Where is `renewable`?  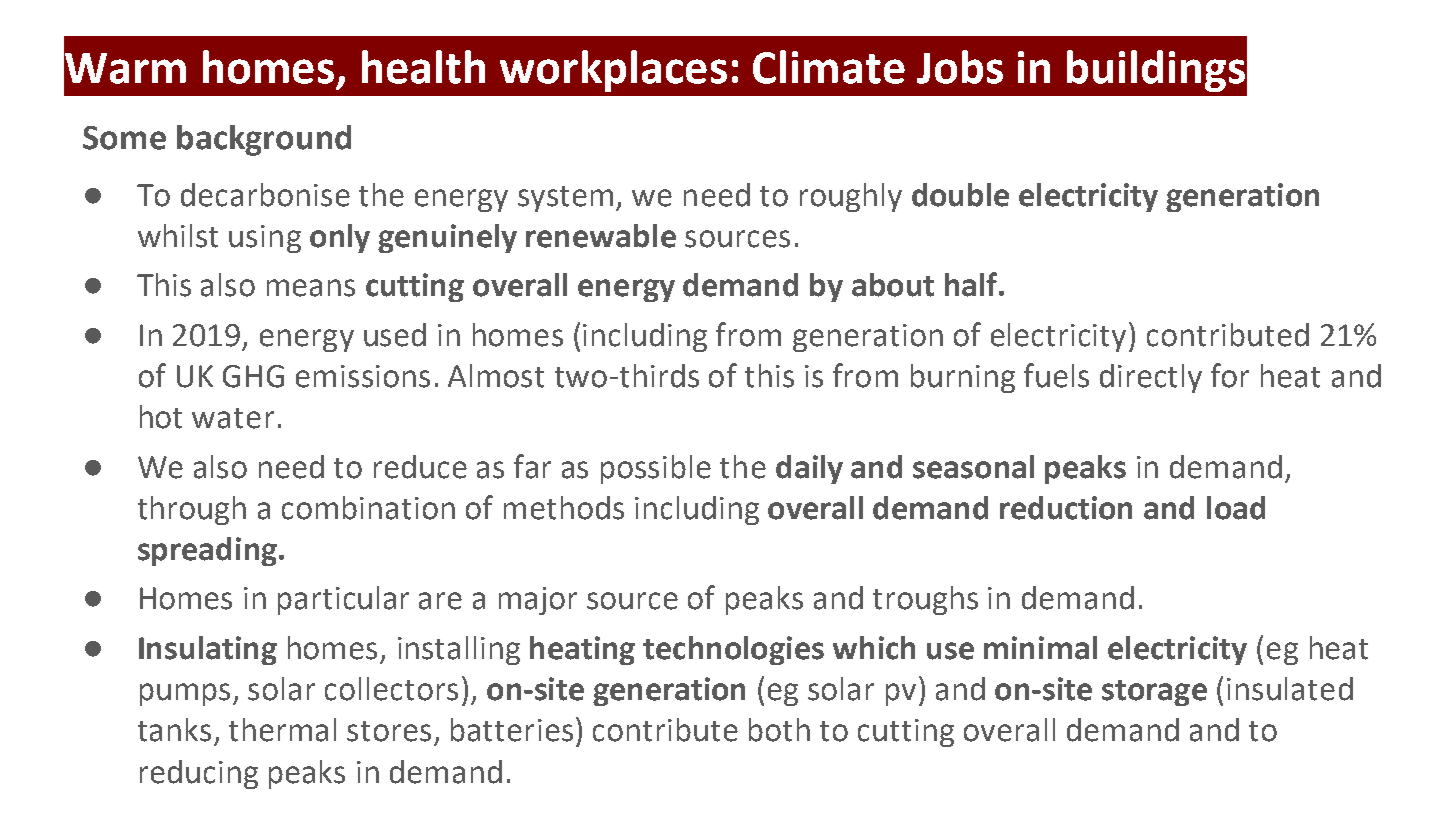 renewable is located at coordinates (601, 236).
